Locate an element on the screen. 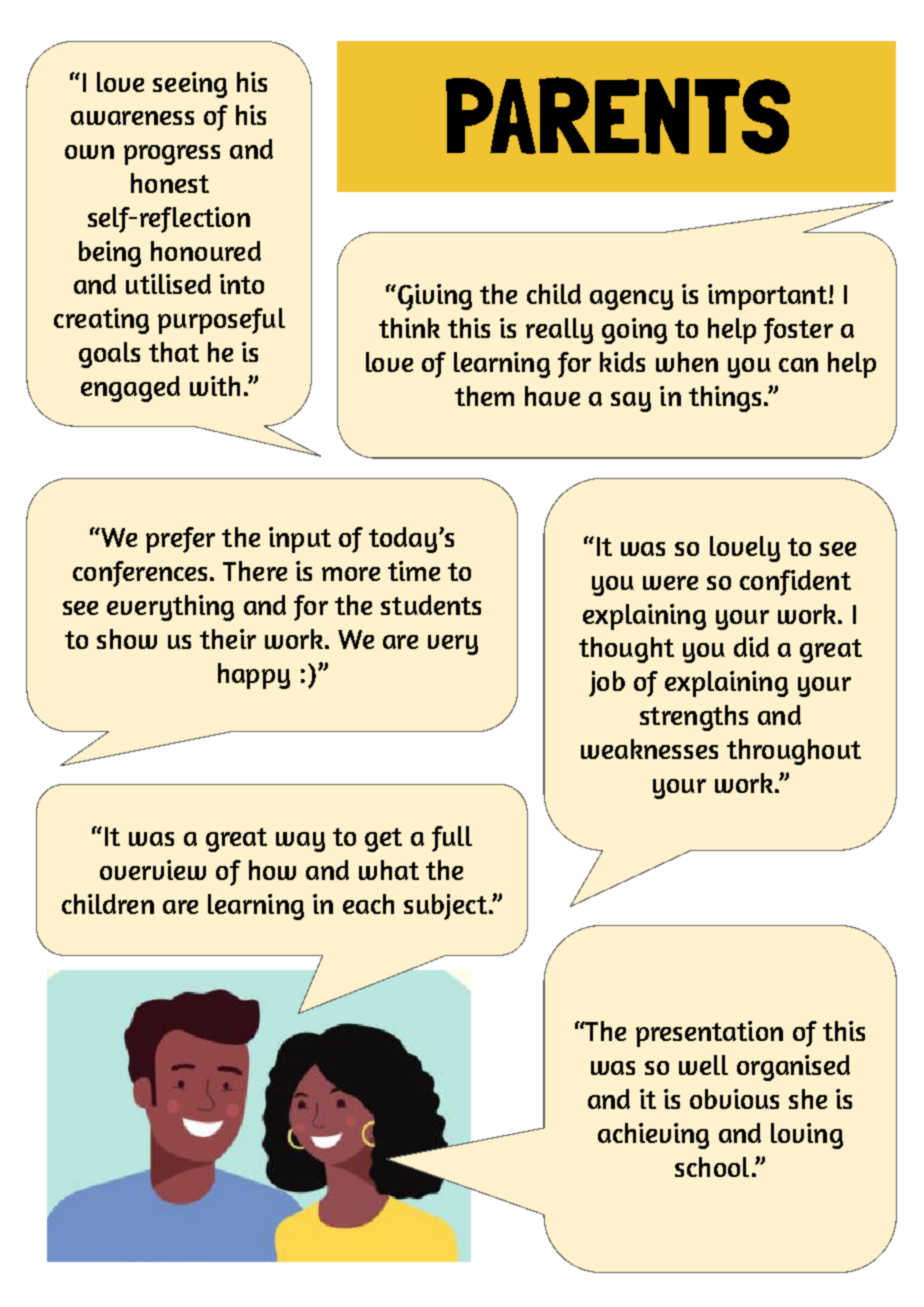 The width and height of the screenshot is (924, 1307). things is located at coordinates (725, 399).
